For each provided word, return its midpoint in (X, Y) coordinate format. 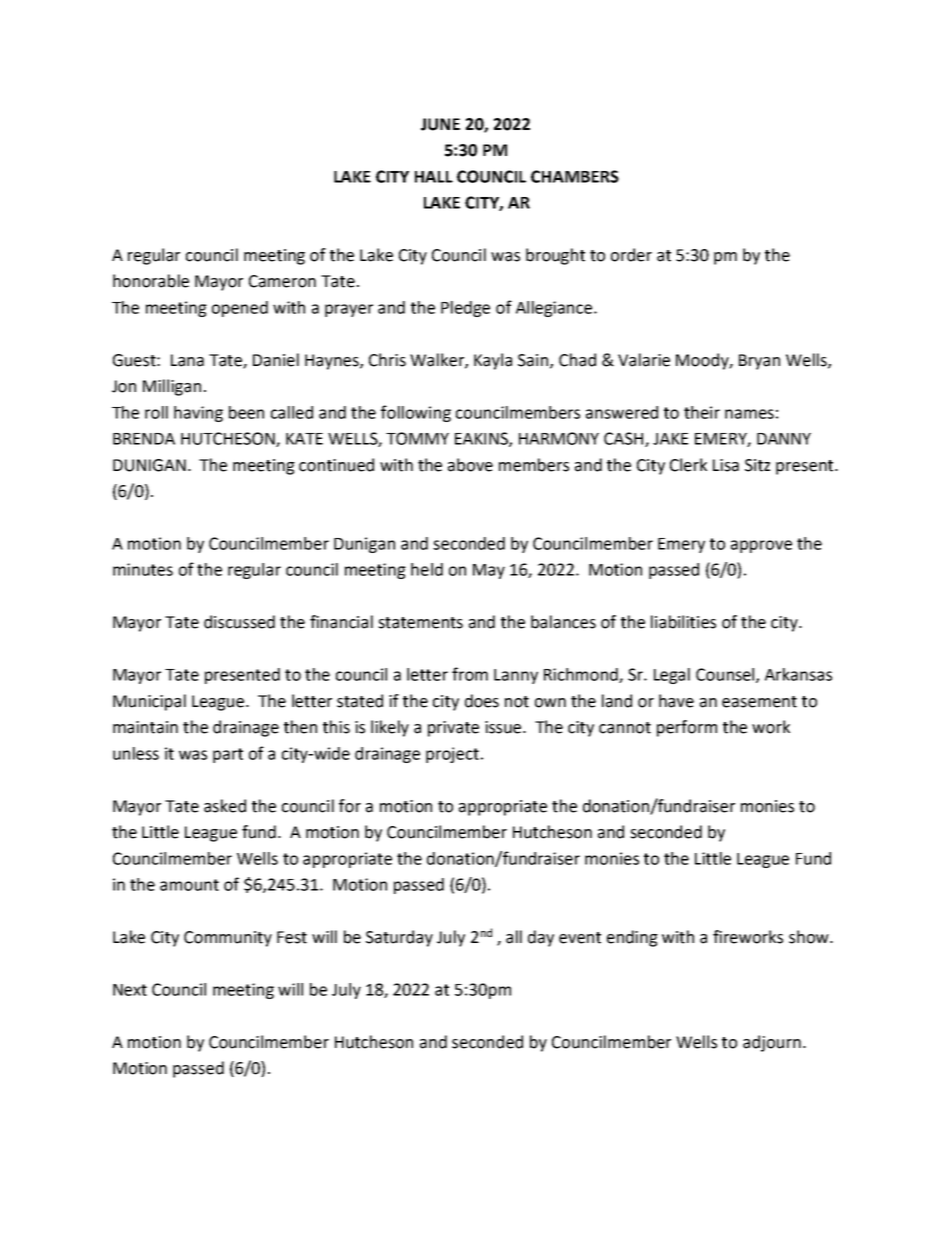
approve (761, 546)
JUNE (440, 124)
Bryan (759, 362)
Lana (187, 360)
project (452, 755)
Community (228, 939)
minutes (143, 569)
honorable (151, 281)
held (427, 569)
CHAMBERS (575, 176)
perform (687, 728)
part (228, 755)
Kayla (493, 361)
